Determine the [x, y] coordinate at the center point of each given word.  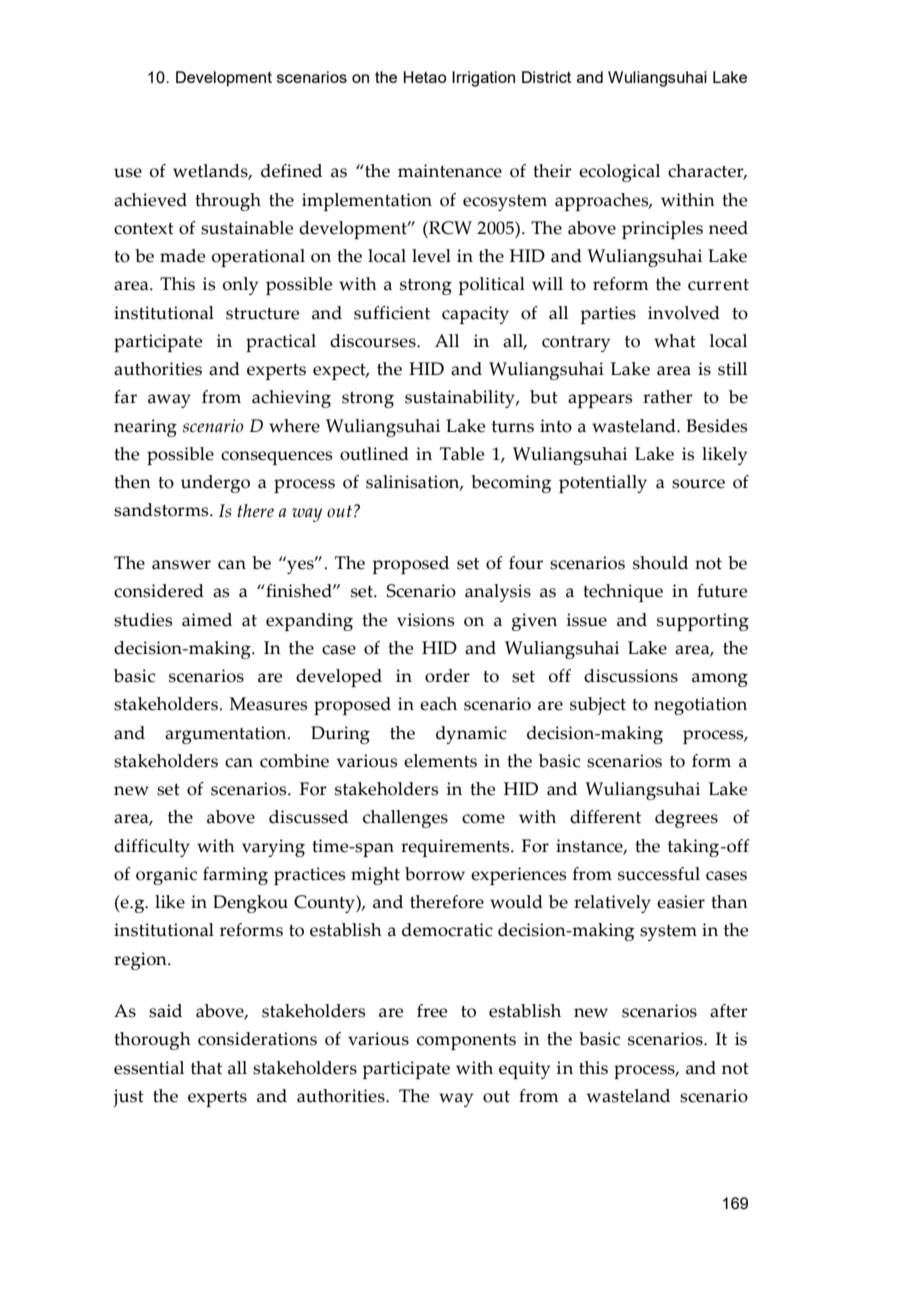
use [128, 173]
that [206, 1068]
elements [440, 761]
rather [668, 397]
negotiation [700, 706]
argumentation [227, 735]
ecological [619, 173]
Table [462, 454]
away [169, 401]
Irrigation [483, 79]
